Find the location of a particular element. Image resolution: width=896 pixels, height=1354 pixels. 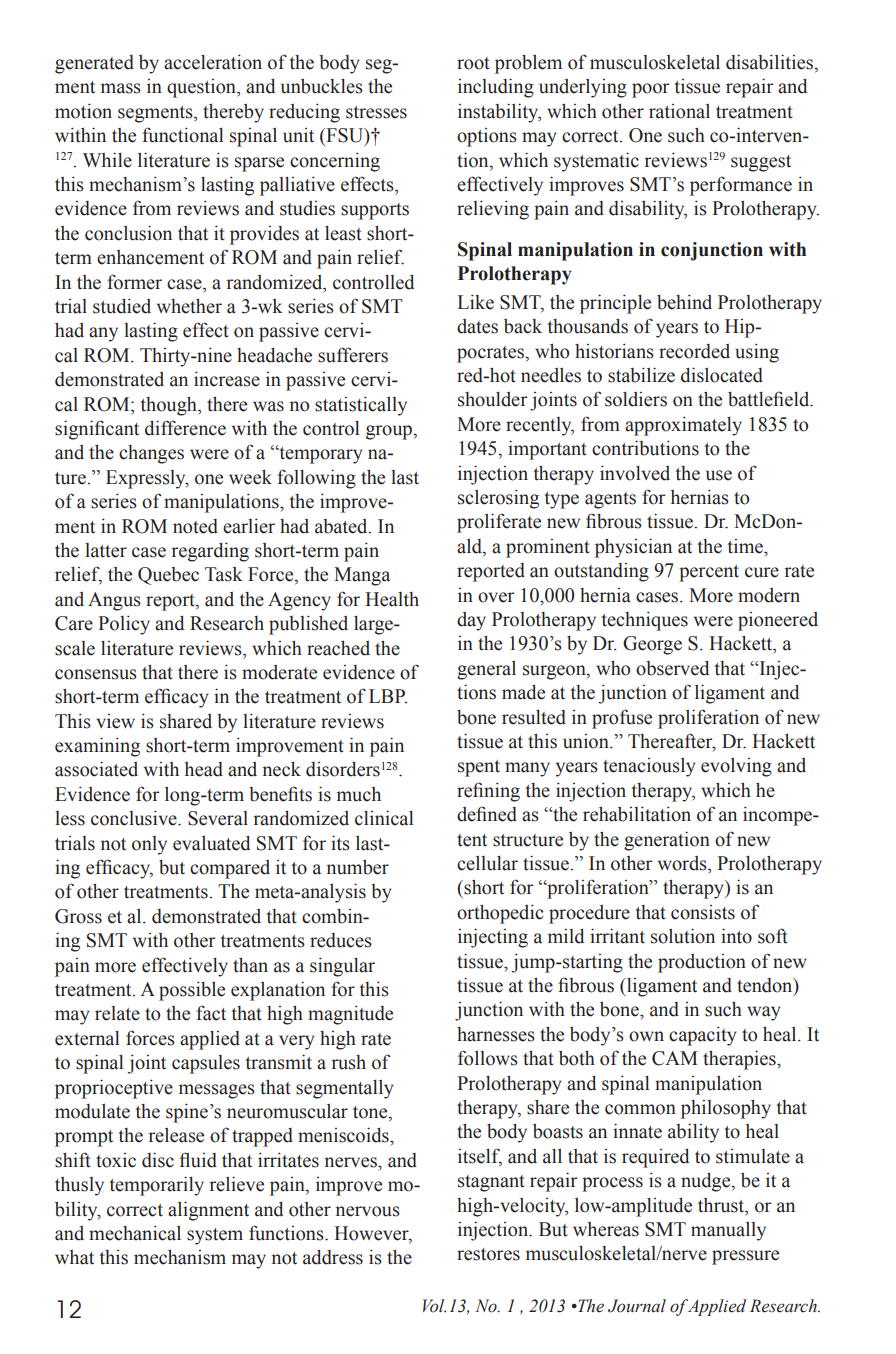

statistically is located at coordinates (361, 406).
